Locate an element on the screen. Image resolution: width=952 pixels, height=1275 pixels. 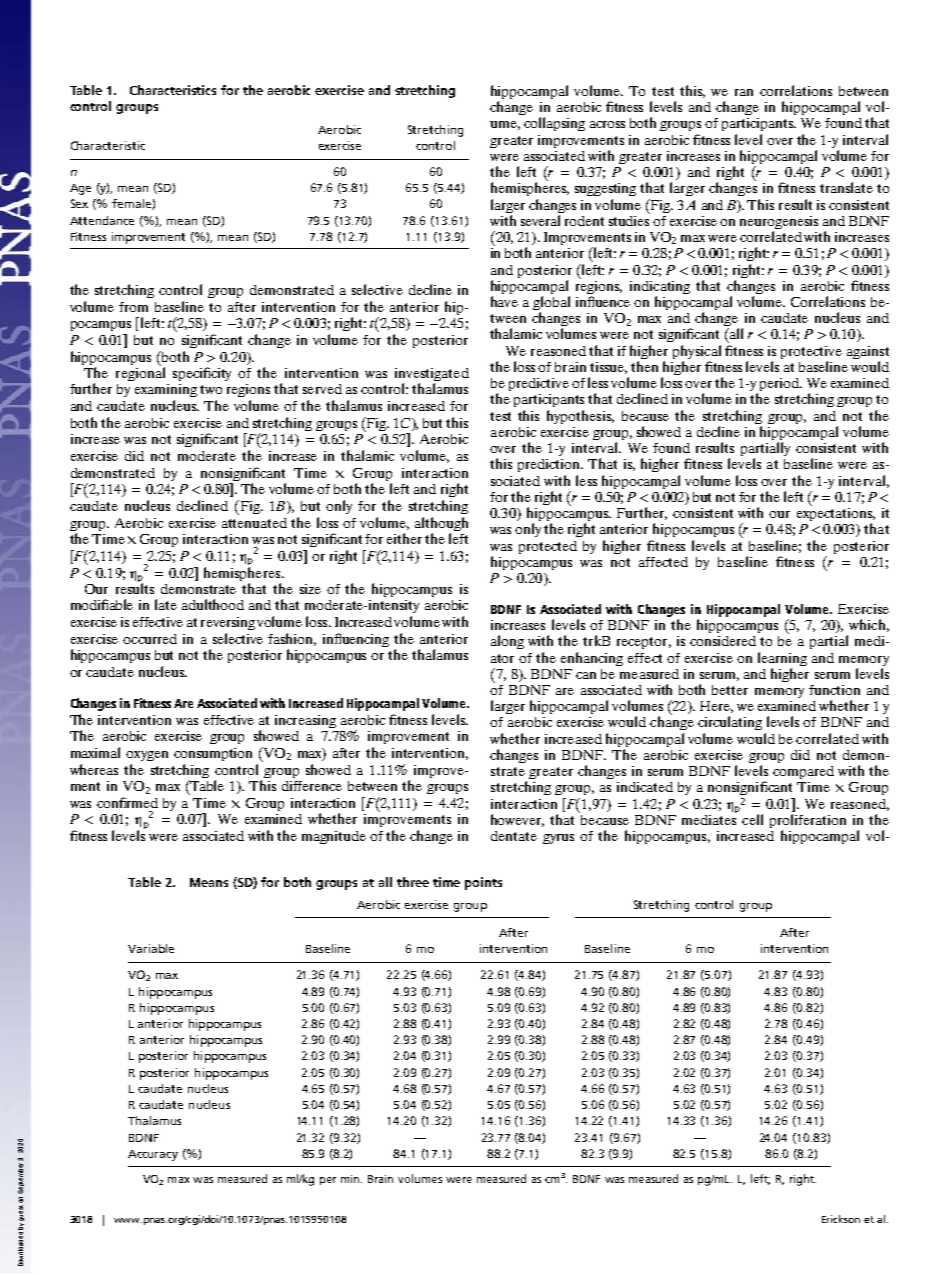
Age is located at coordinates (80, 189).
